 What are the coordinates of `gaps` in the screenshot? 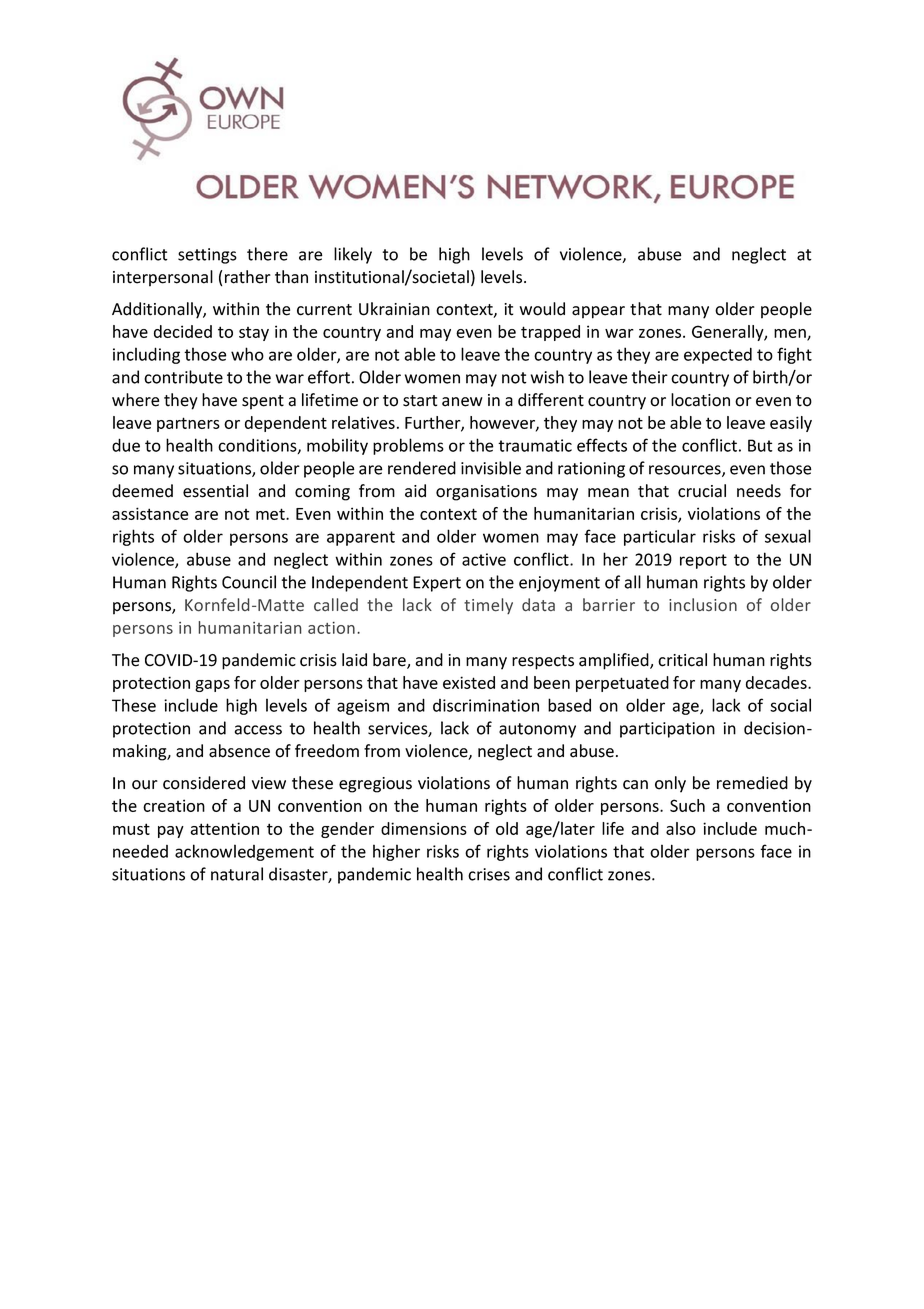 It's located at (212, 686).
